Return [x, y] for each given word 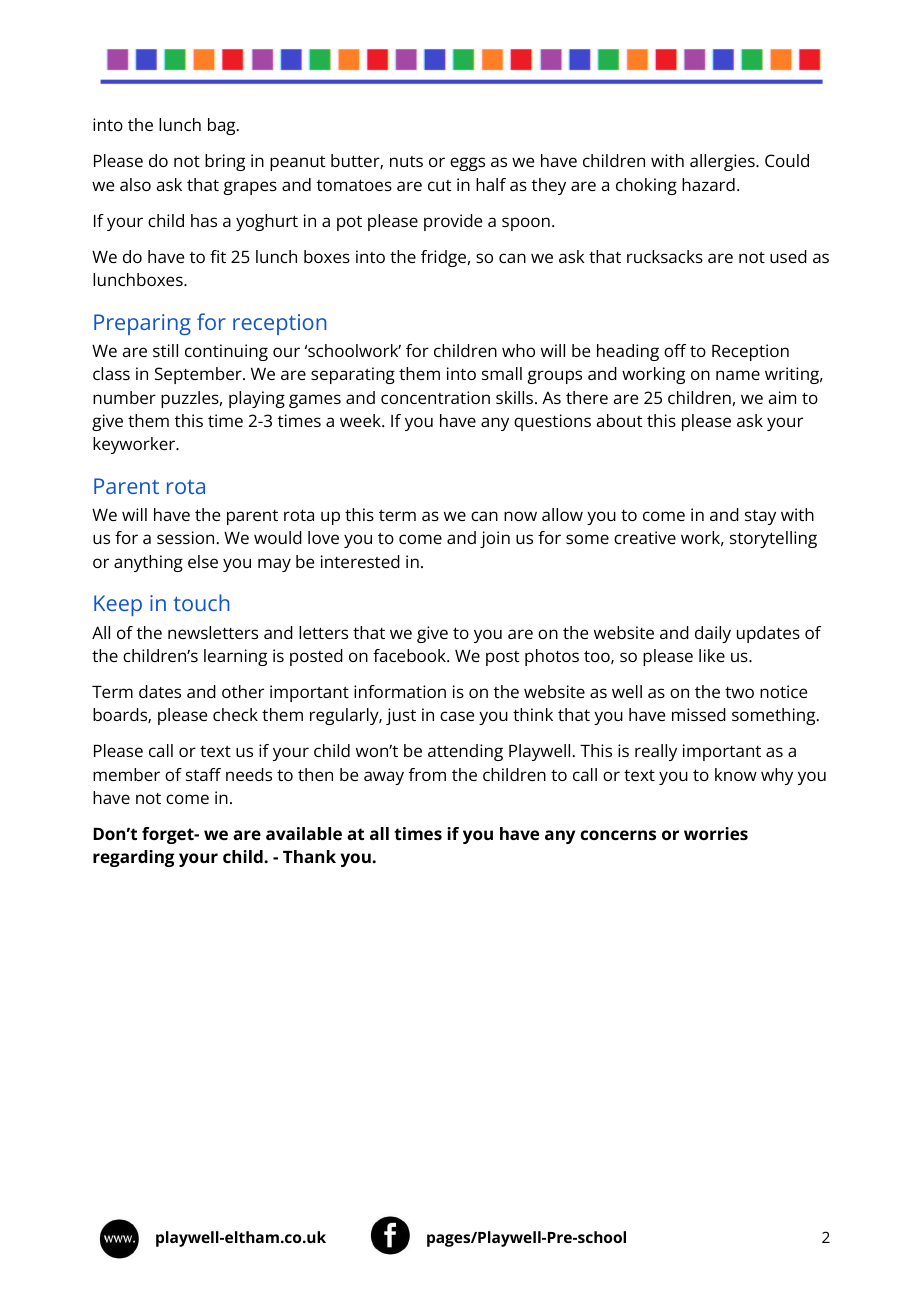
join [495, 539]
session [185, 537]
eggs [467, 164]
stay [760, 517]
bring [225, 162]
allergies [723, 162]
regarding [133, 858]
